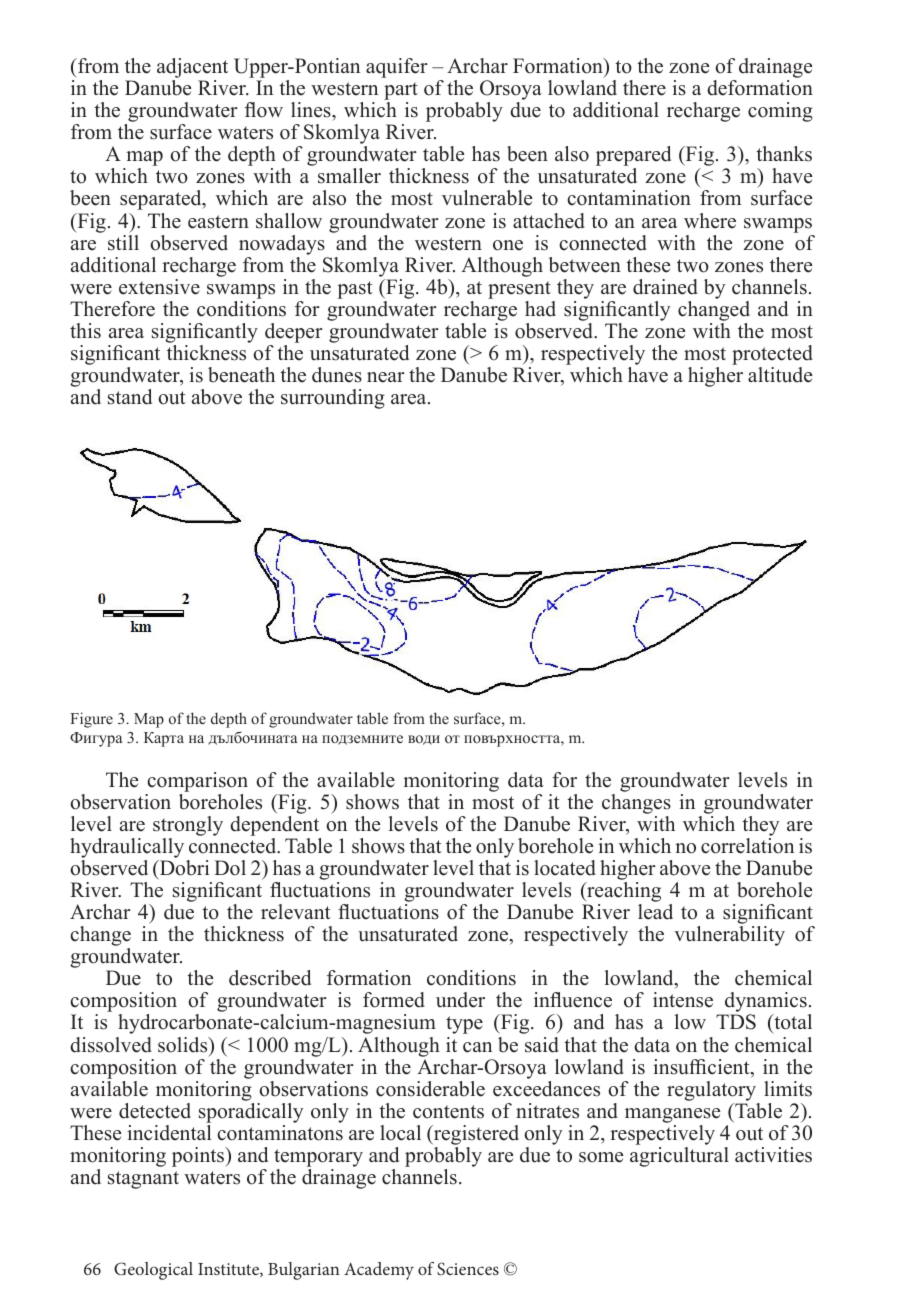 This screenshot has height=1316, width=924. Describe the element at coordinates (401, 92) in the screenshot. I see `part` at that location.
